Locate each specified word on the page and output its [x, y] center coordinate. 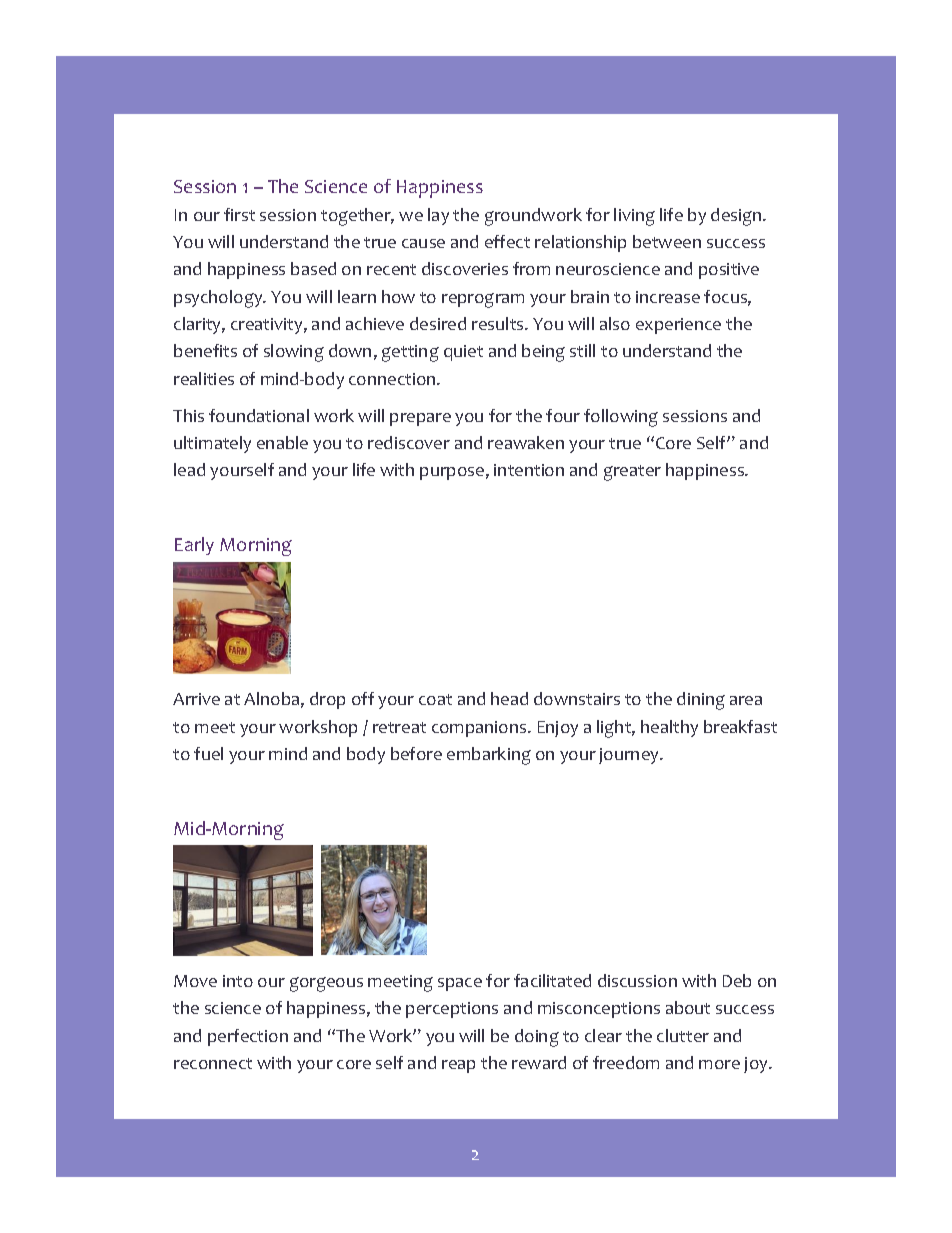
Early [194, 546]
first [239, 214]
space [460, 984]
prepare [420, 419]
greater [632, 473]
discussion [637, 980]
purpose [452, 473]
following [621, 418]
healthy [669, 728]
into [238, 981]
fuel [208, 753]
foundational [259, 415]
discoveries [465, 268]
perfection [248, 1037]
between [667, 241]
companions [480, 729]
